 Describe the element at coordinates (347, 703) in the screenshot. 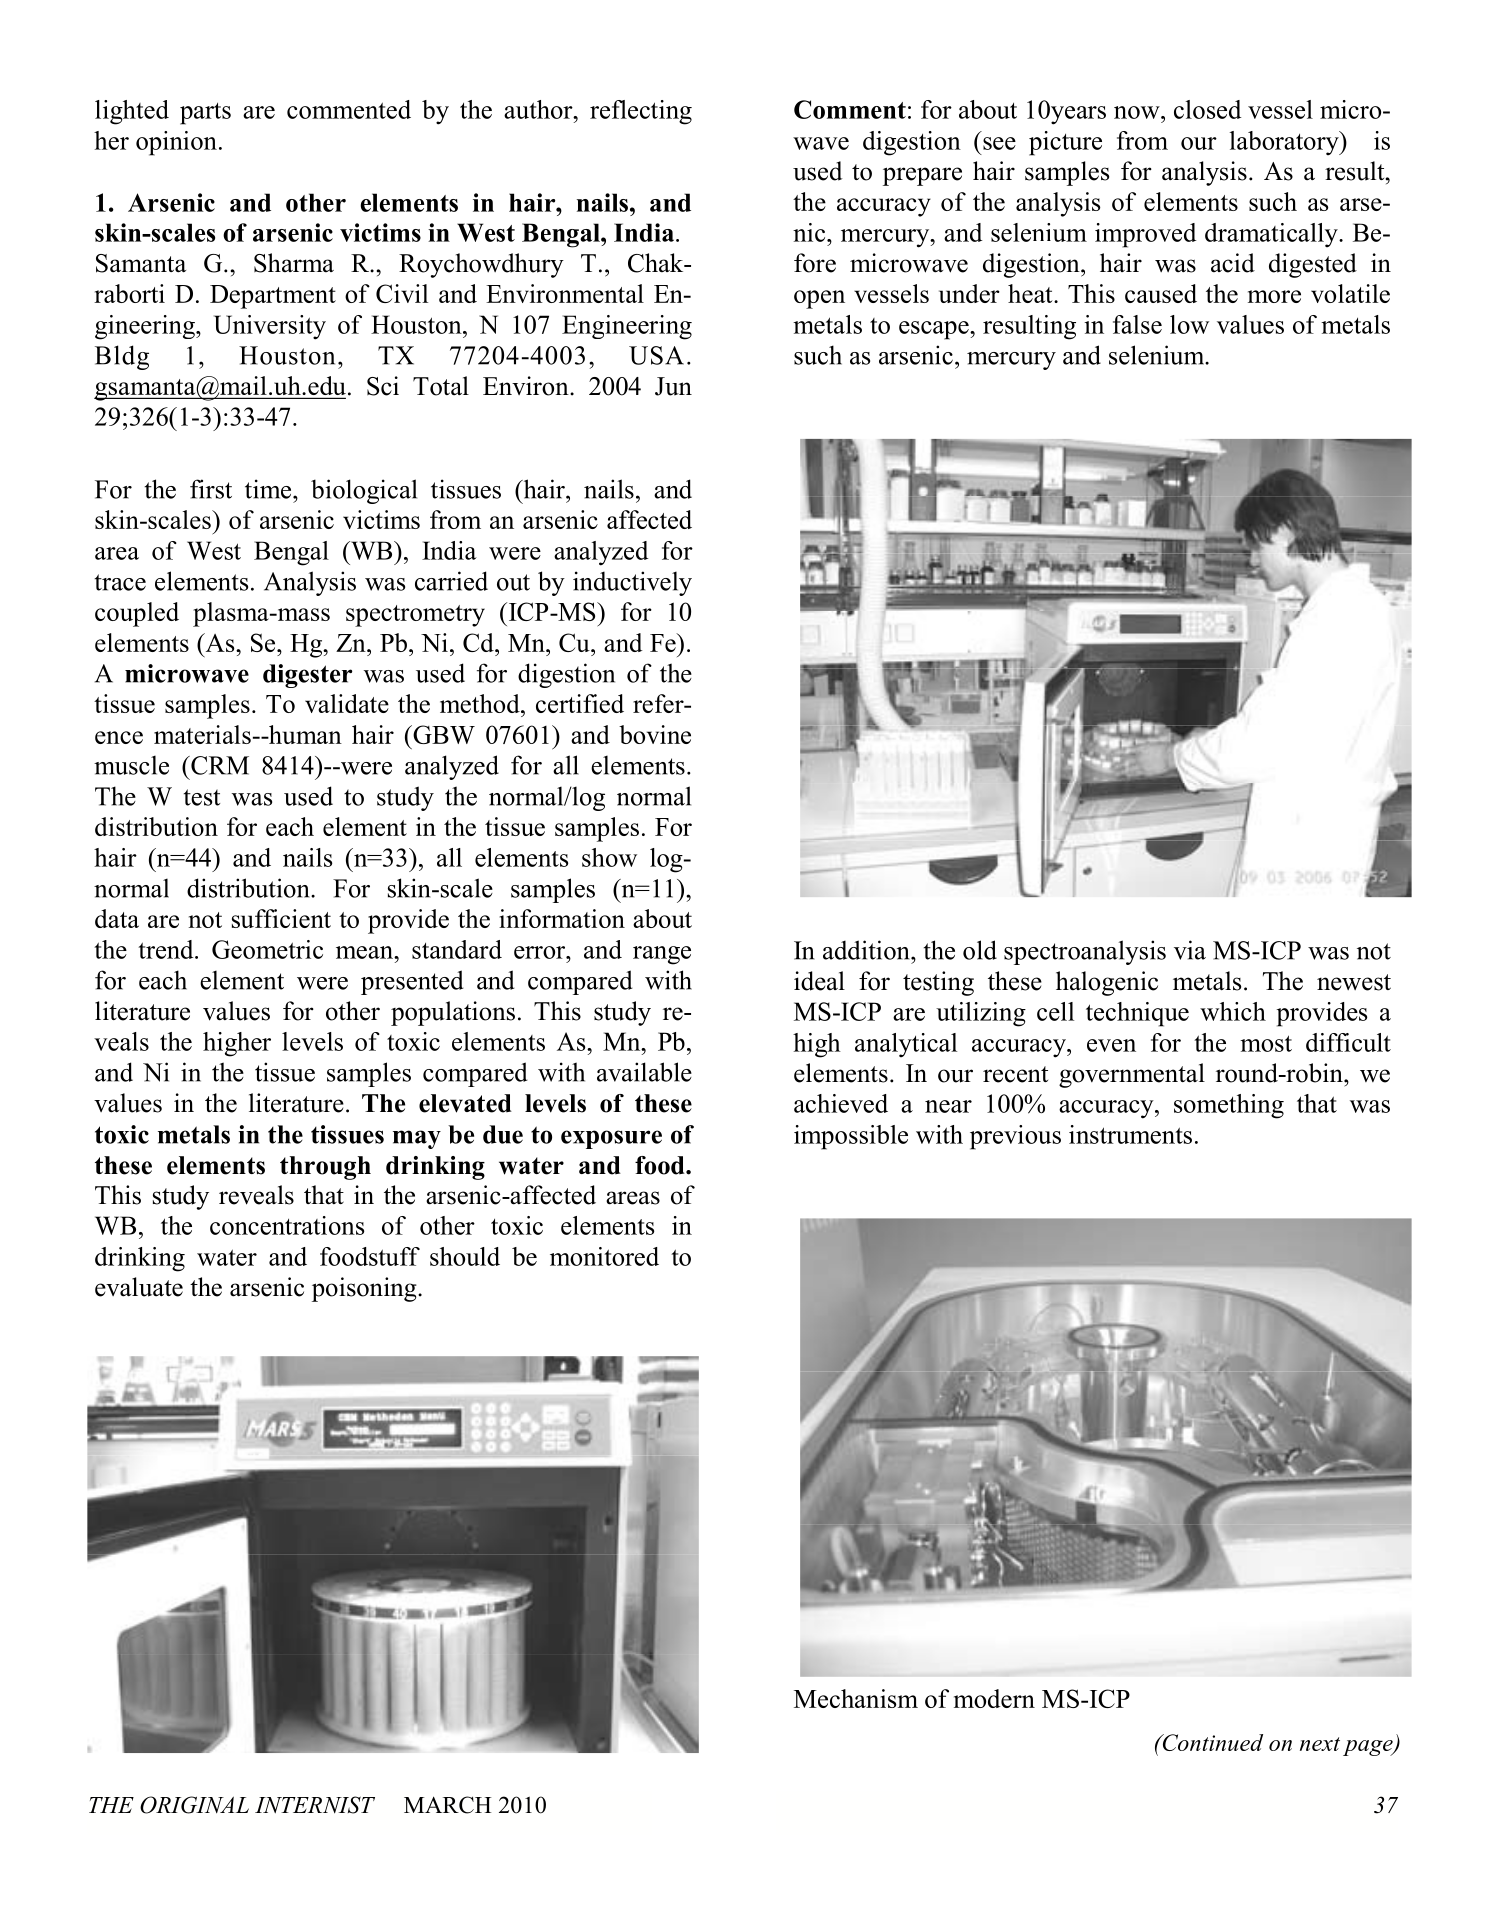

I see `validate` at that location.
